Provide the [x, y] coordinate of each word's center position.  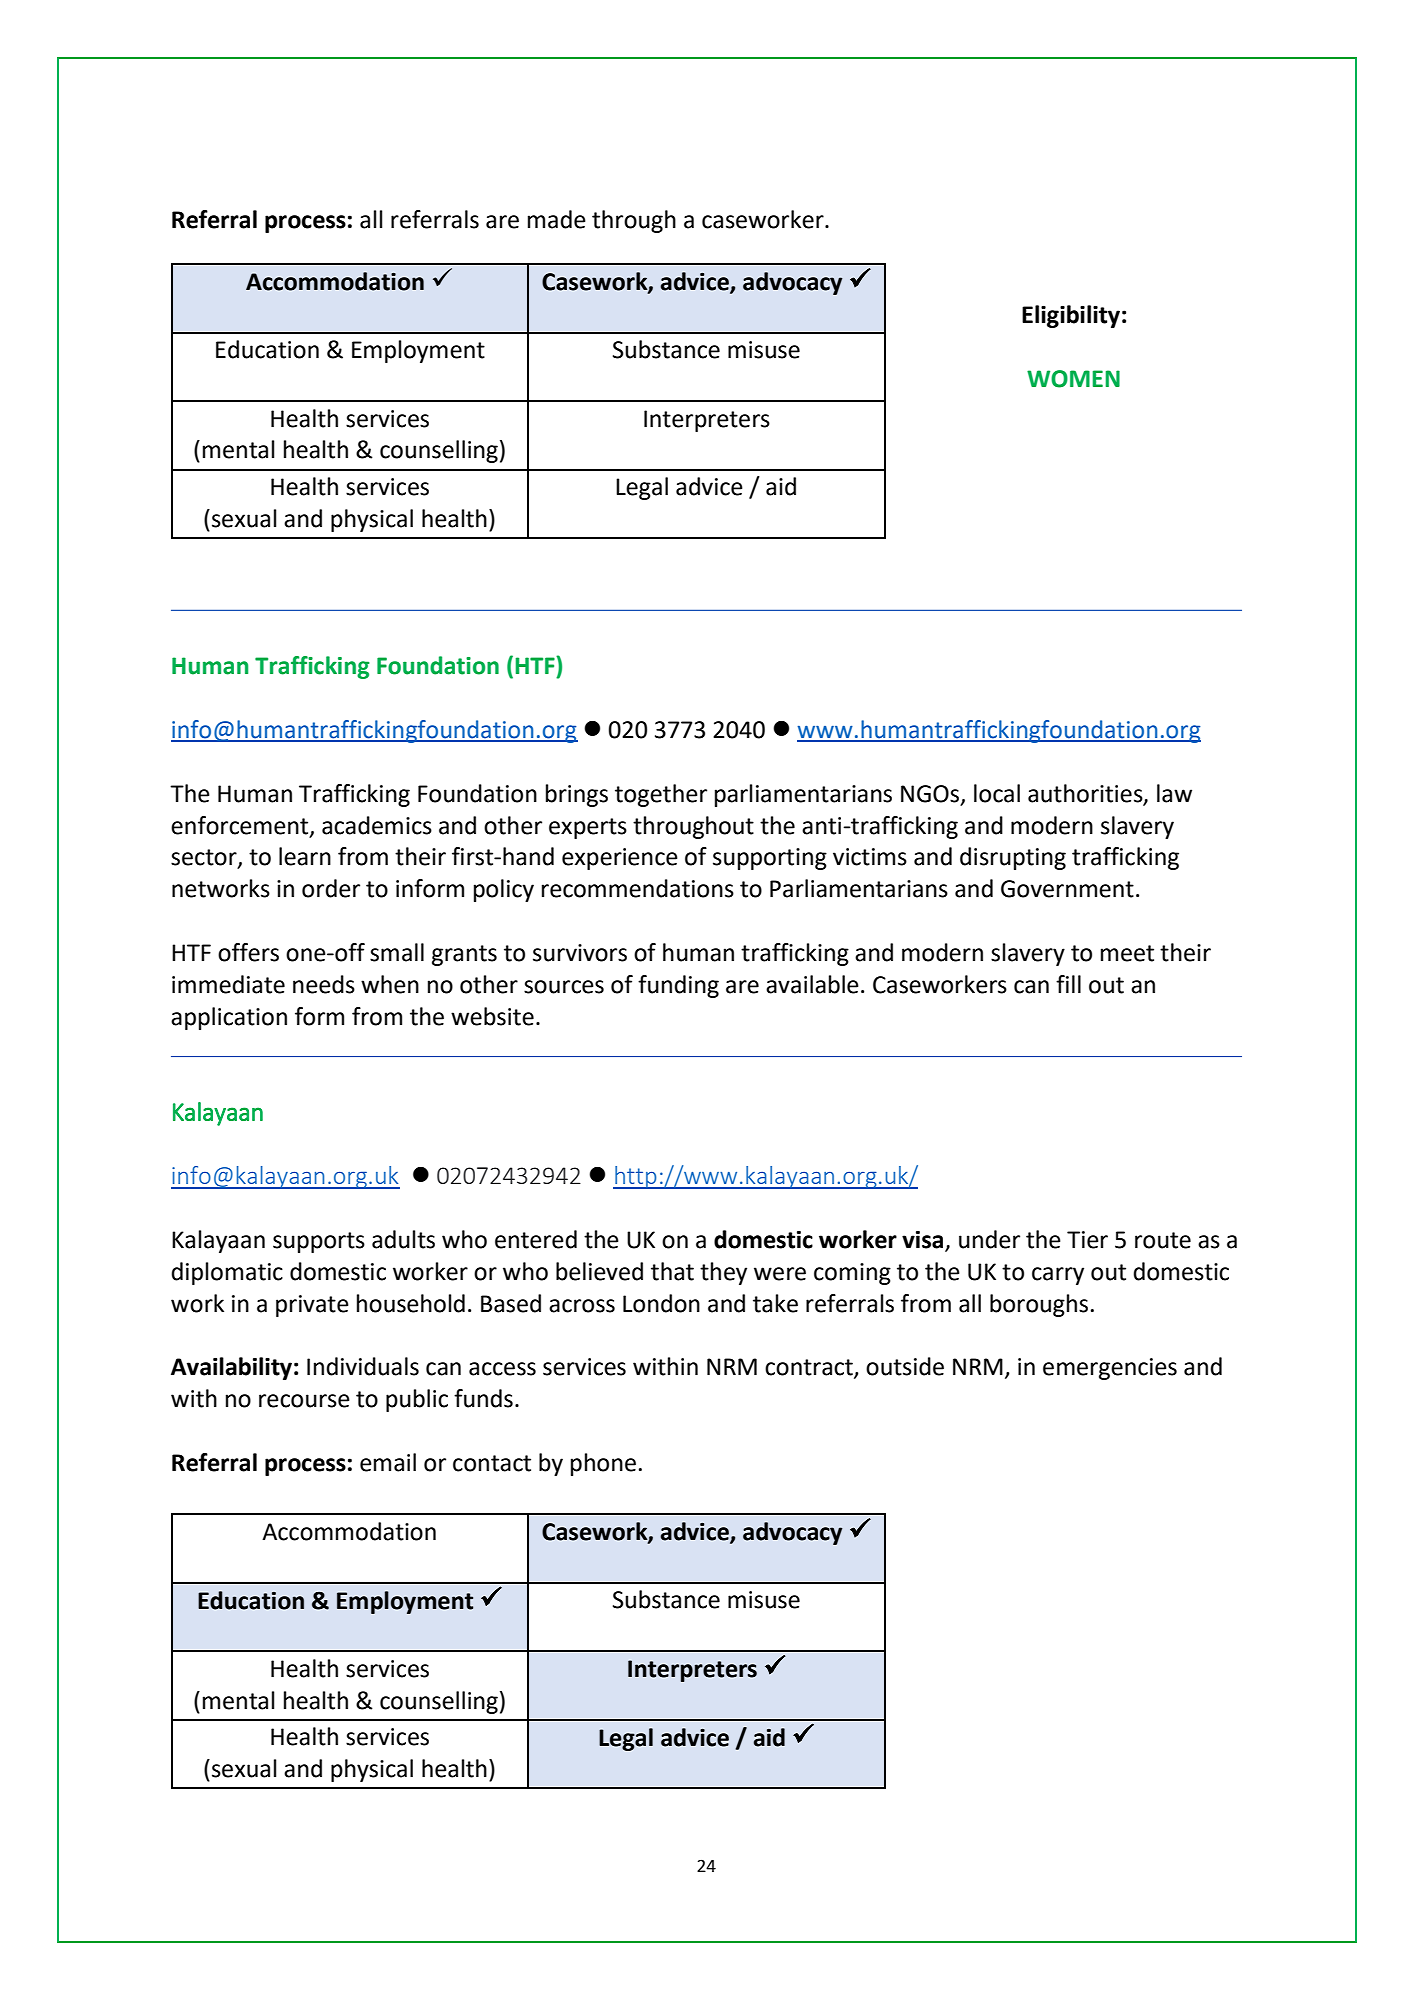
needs [324, 984]
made [557, 219]
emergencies [1110, 1369]
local [997, 793]
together [661, 795]
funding [678, 986]
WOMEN [1073, 379]
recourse [304, 1401]
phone [603, 1464]
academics [377, 825]
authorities [1086, 794]
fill [1068, 984]
